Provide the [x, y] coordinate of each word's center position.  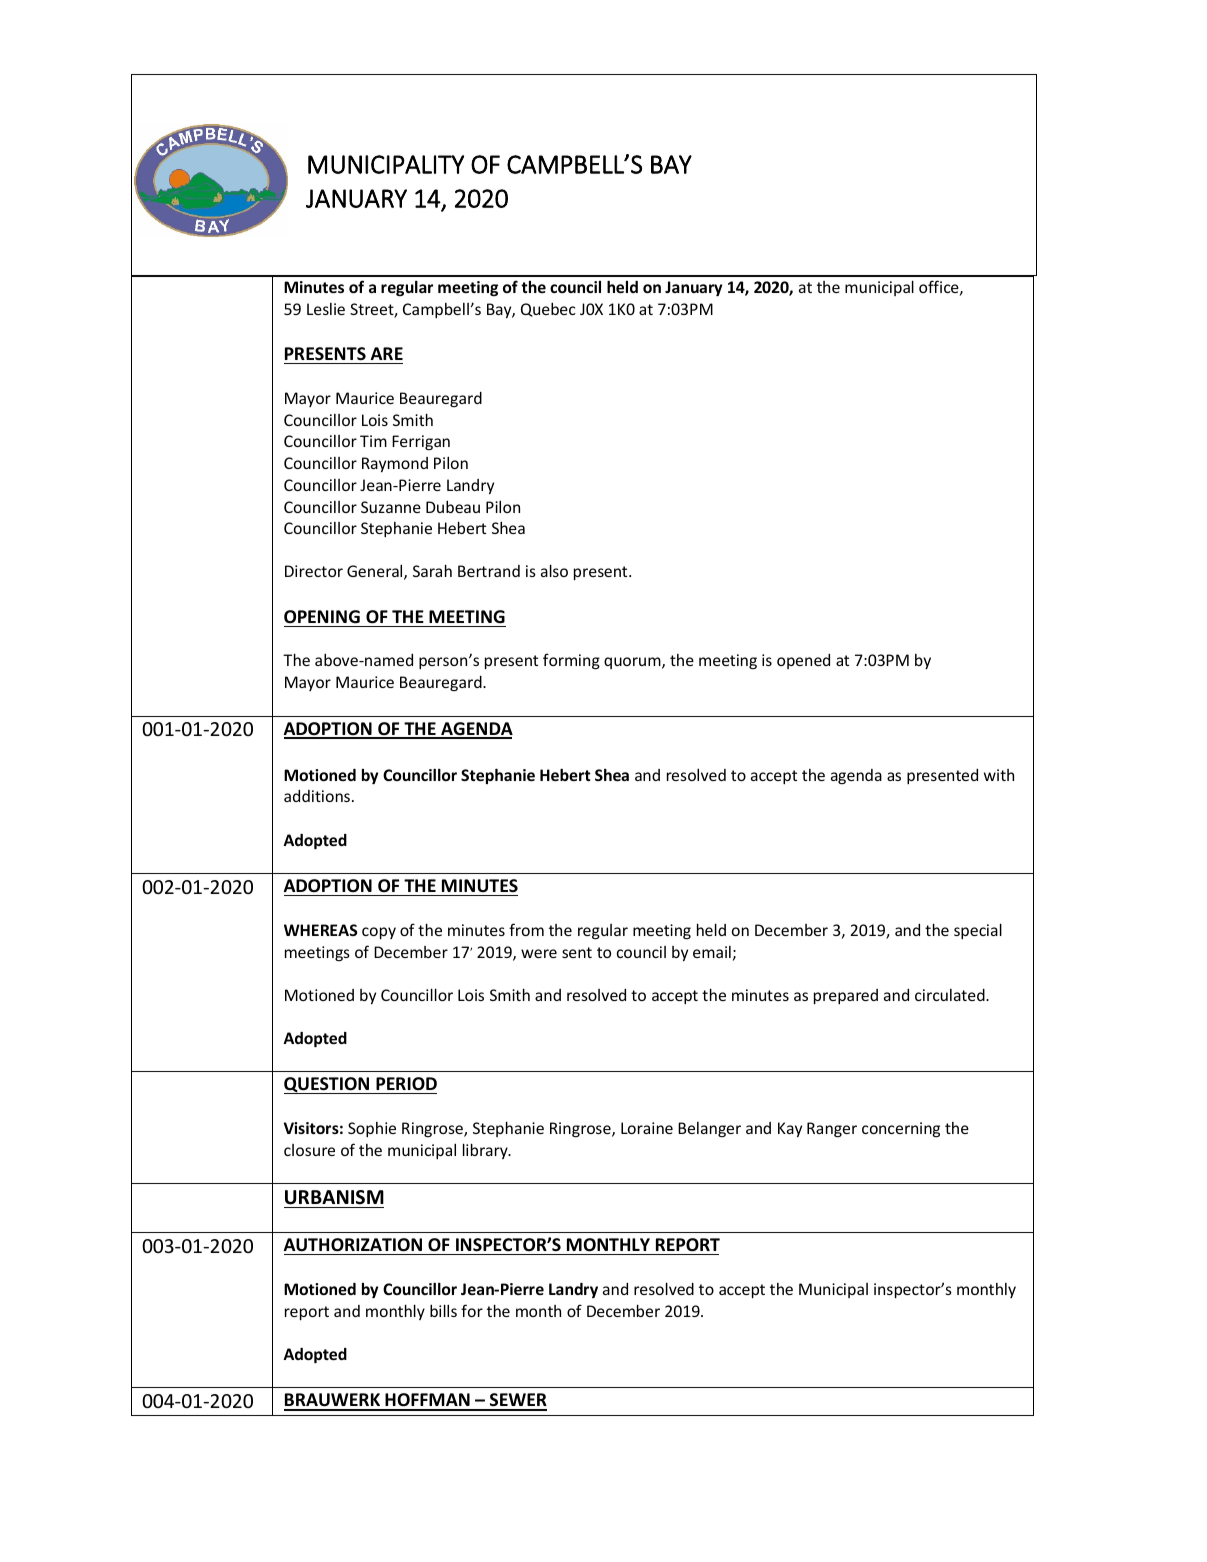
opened [803, 661]
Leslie [326, 309]
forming [571, 661]
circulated [951, 995]
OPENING [322, 617]
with [999, 775]
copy [379, 933]
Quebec [548, 309]
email [712, 952]
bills [443, 1310]
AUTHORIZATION [353, 1245]
